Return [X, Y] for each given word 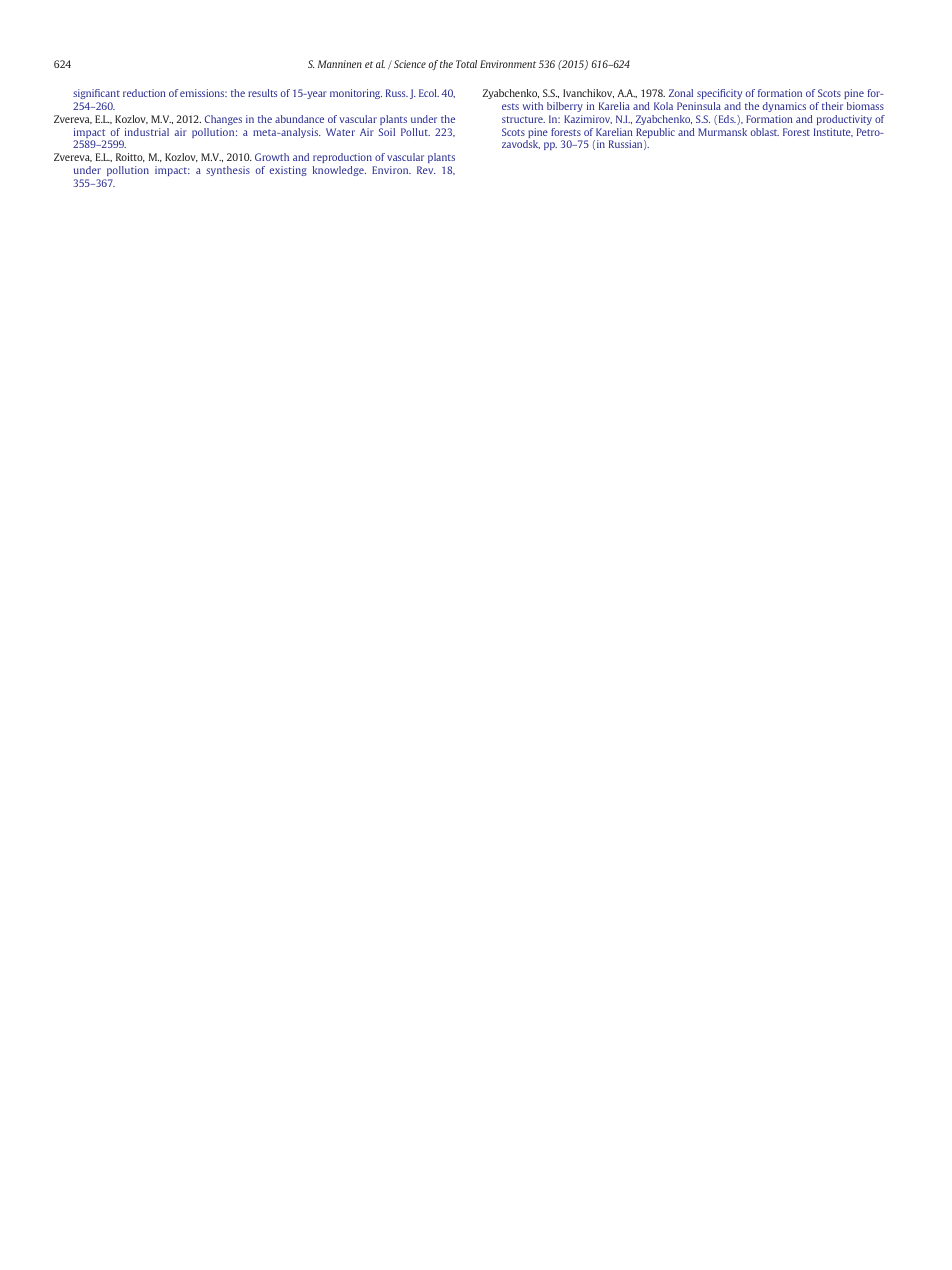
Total [466, 64]
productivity [844, 120]
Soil [387, 132]
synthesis [228, 171]
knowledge [339, 171]
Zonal [681, 93]
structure [523, 119]
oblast [765, 132]
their [832, 106]
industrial [147, 132]
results [262, 93]
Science [410, 64]
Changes [223, 120]
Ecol [429, 93]
